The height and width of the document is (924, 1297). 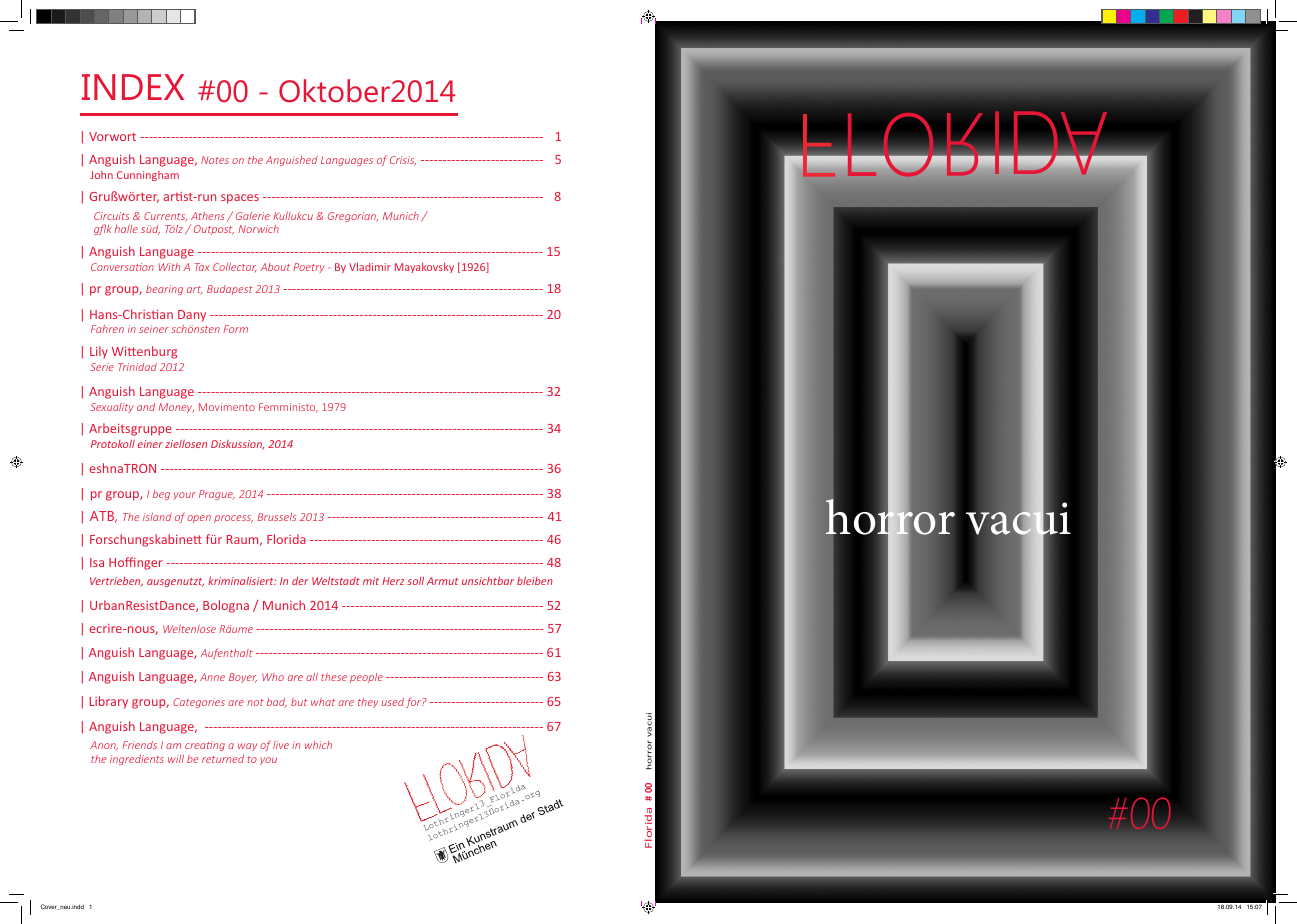 What do you see at coordinates (164, 290) in the document?
I see `bearing` at bounding box center [164, 290].
